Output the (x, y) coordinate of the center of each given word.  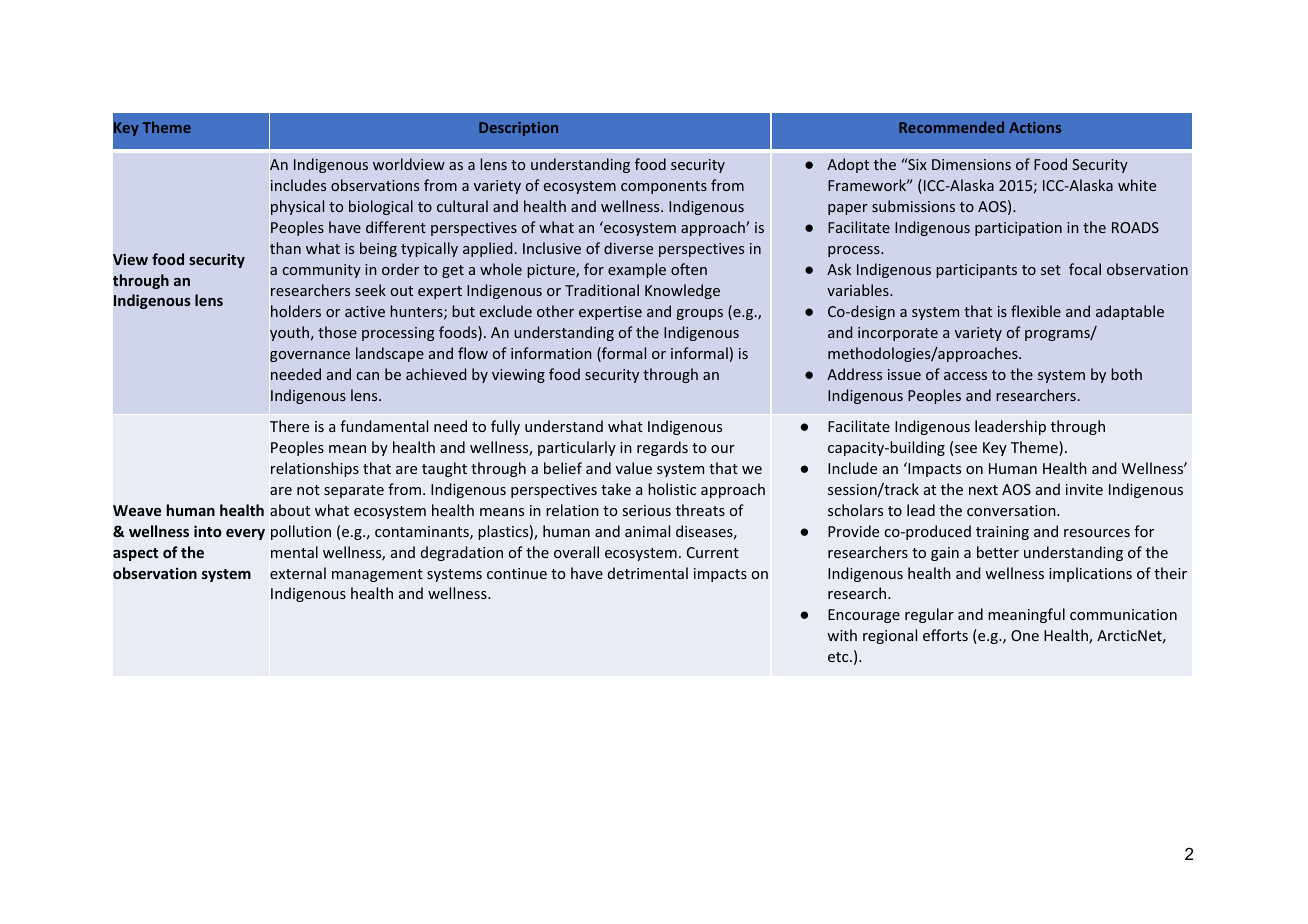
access (965, 376)
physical (297, 207)
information (551, 353)
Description (518, 129)
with (842, 635)
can (368, 376)
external (298, 573)
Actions (1035, 127)
